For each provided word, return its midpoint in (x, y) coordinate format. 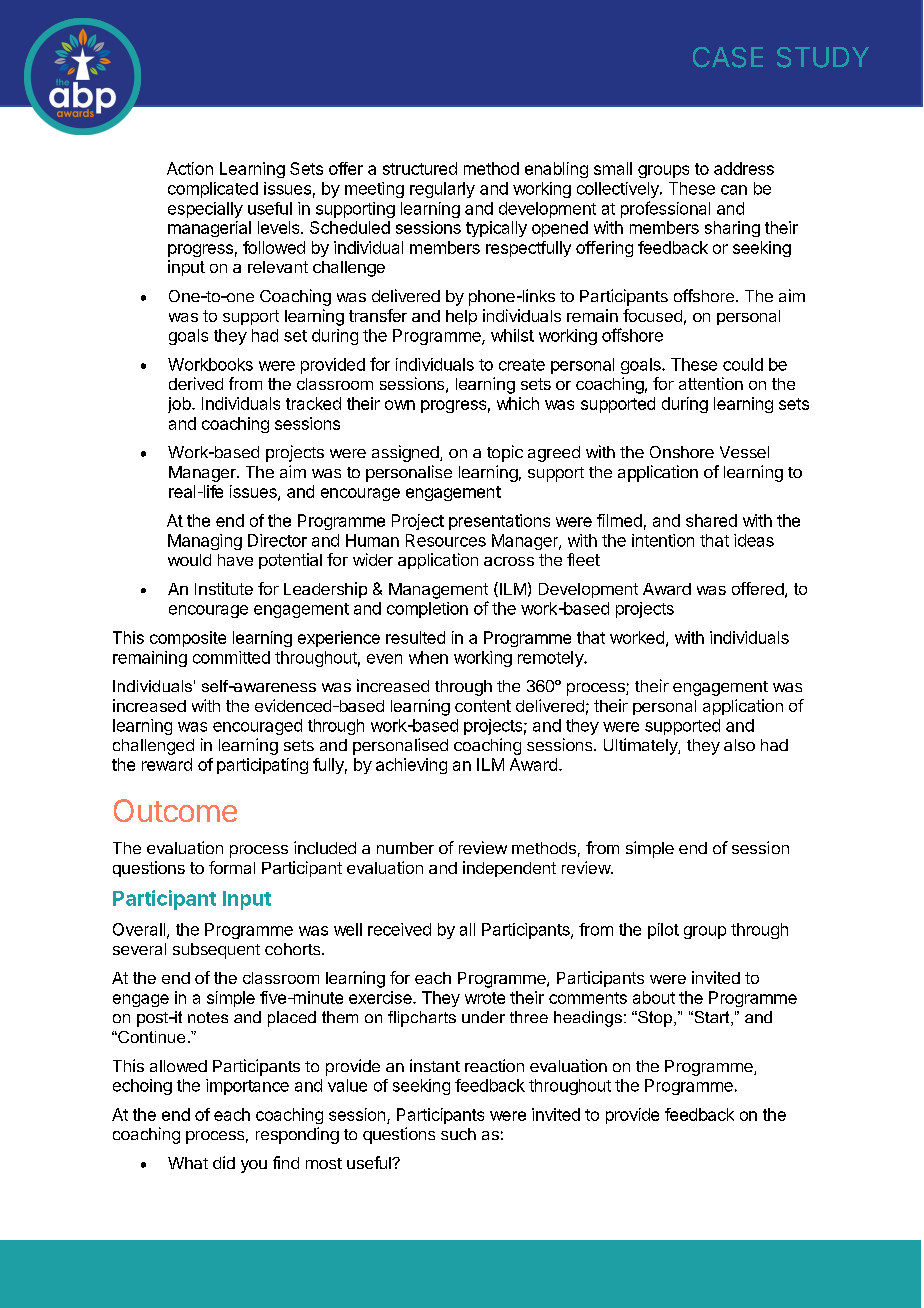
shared (711, 520)
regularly (442, 190)
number (405, 848)
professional (665, 209)
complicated (213, 190)
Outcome (175, 810)
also (739, 745)
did (224, 1162)
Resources (446, 540)
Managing (205, 542)
